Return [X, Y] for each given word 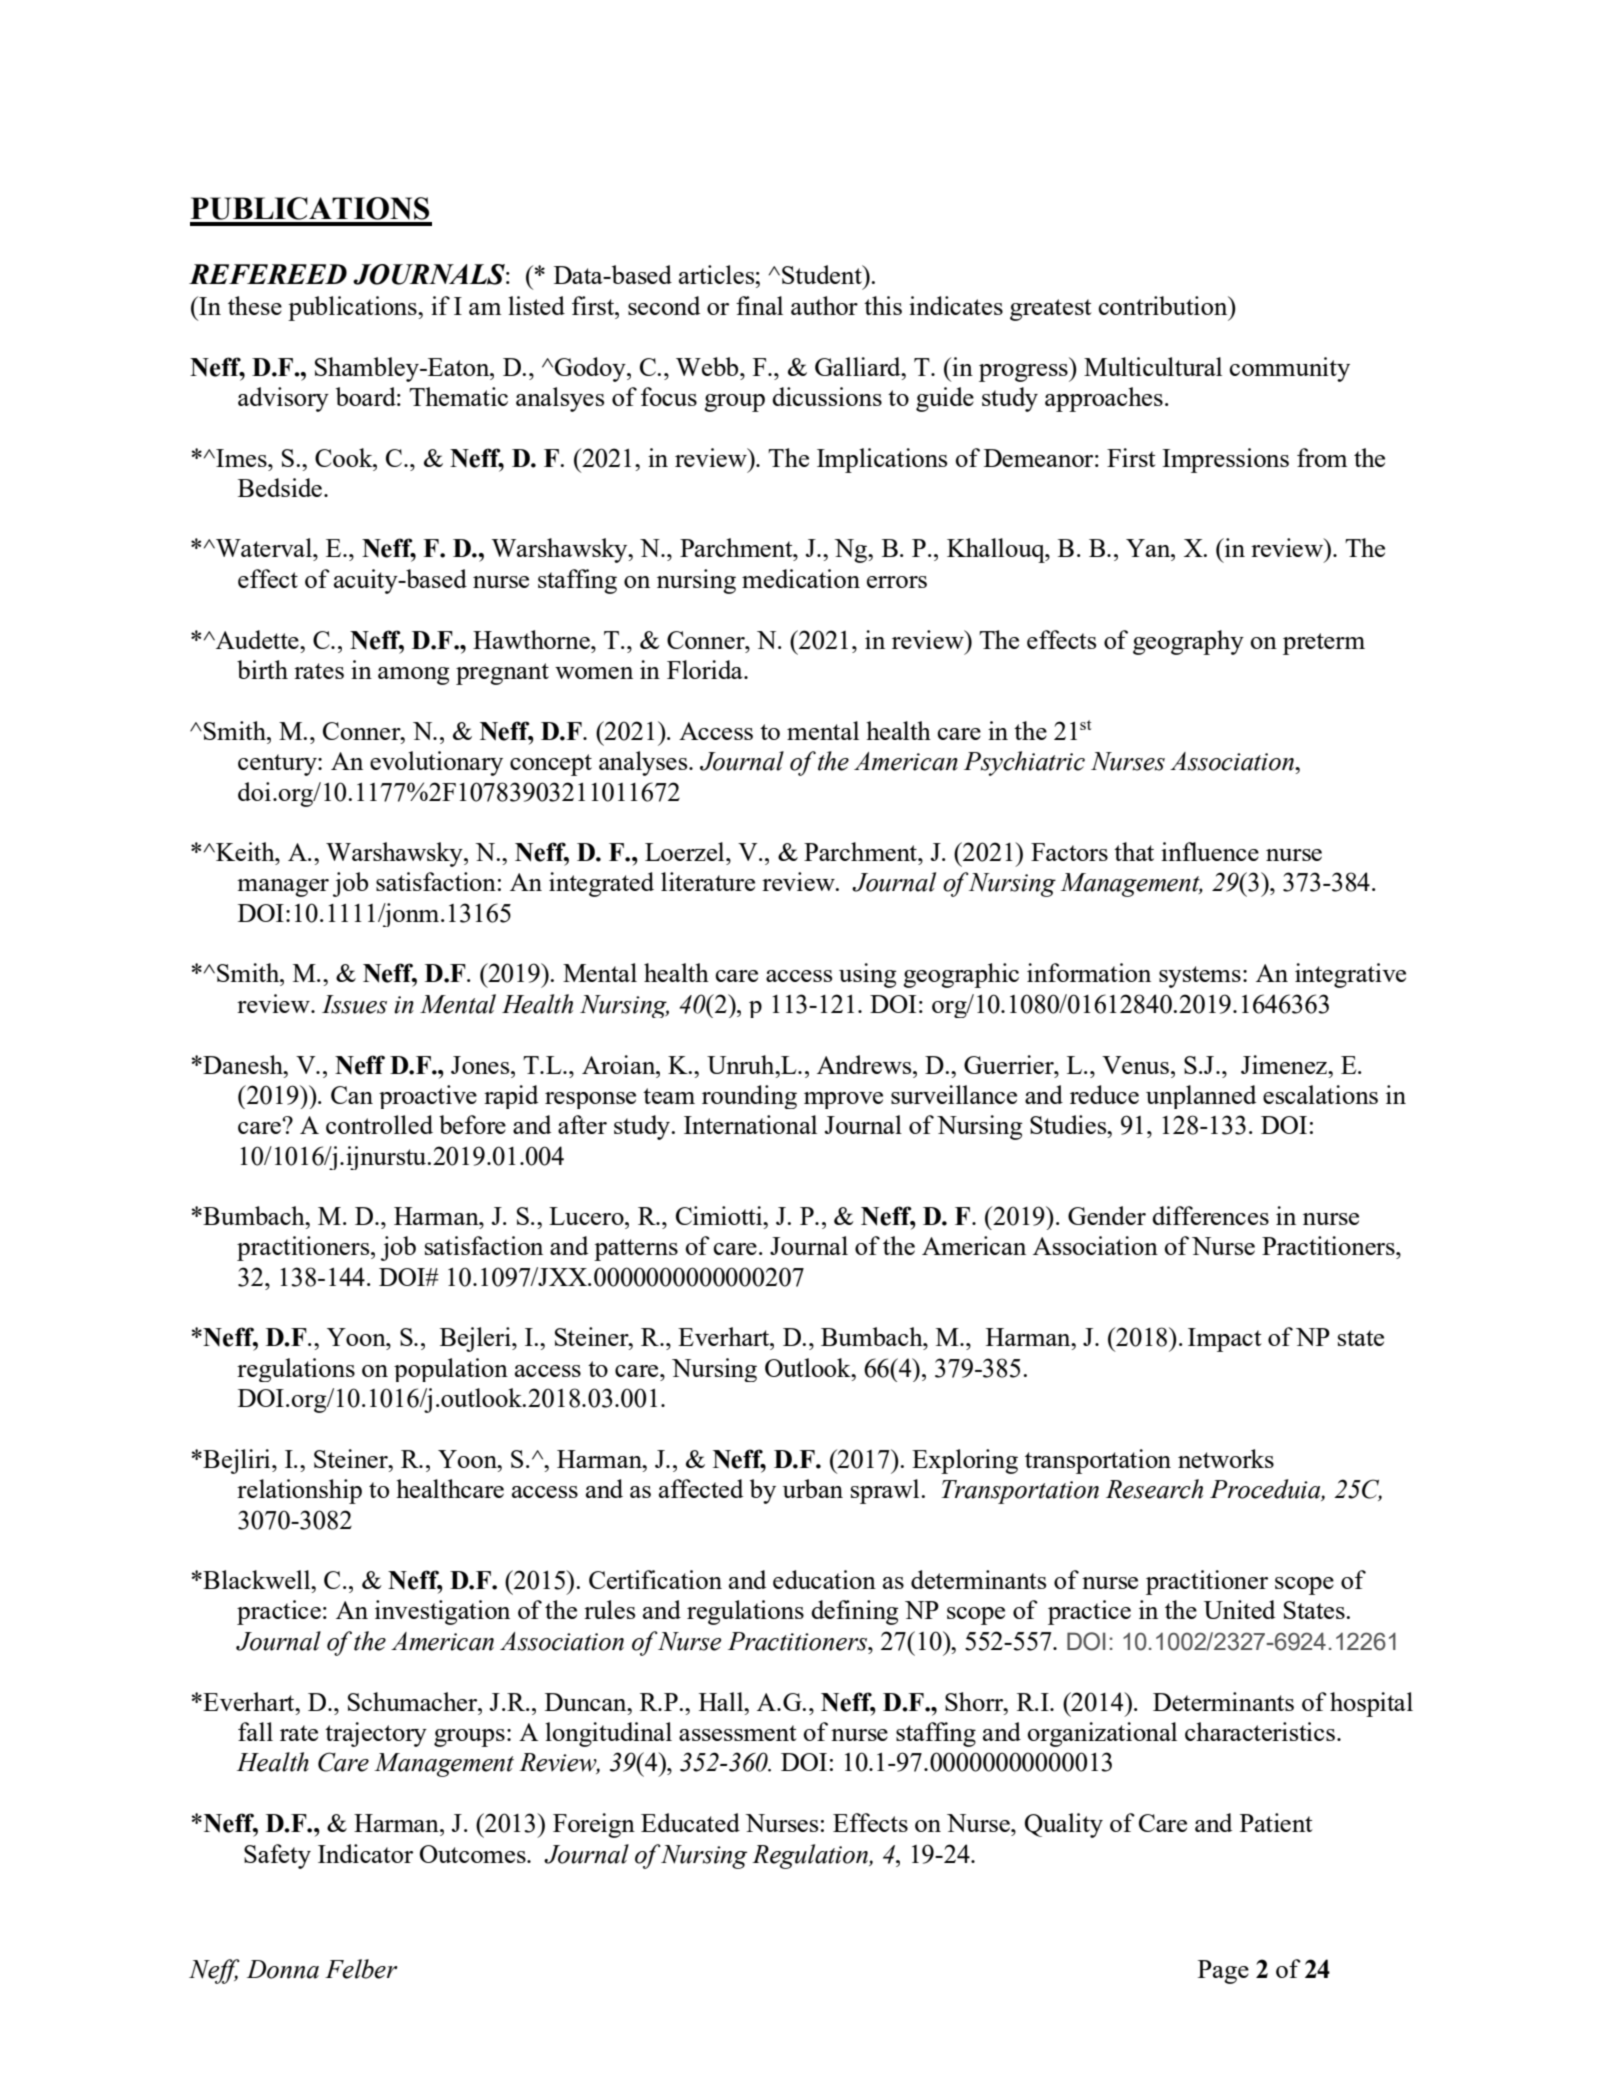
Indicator [365, 1853]
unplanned [1201, 1097]
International [750, 1124]
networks [1226, 1458]
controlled [379, 1124]
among [414, 676]
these [255, 305]
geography [1188, 642]
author [824, 305]
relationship [299, 1491]
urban [813, 1488]
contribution [1164, 305]
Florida [706, 669]
